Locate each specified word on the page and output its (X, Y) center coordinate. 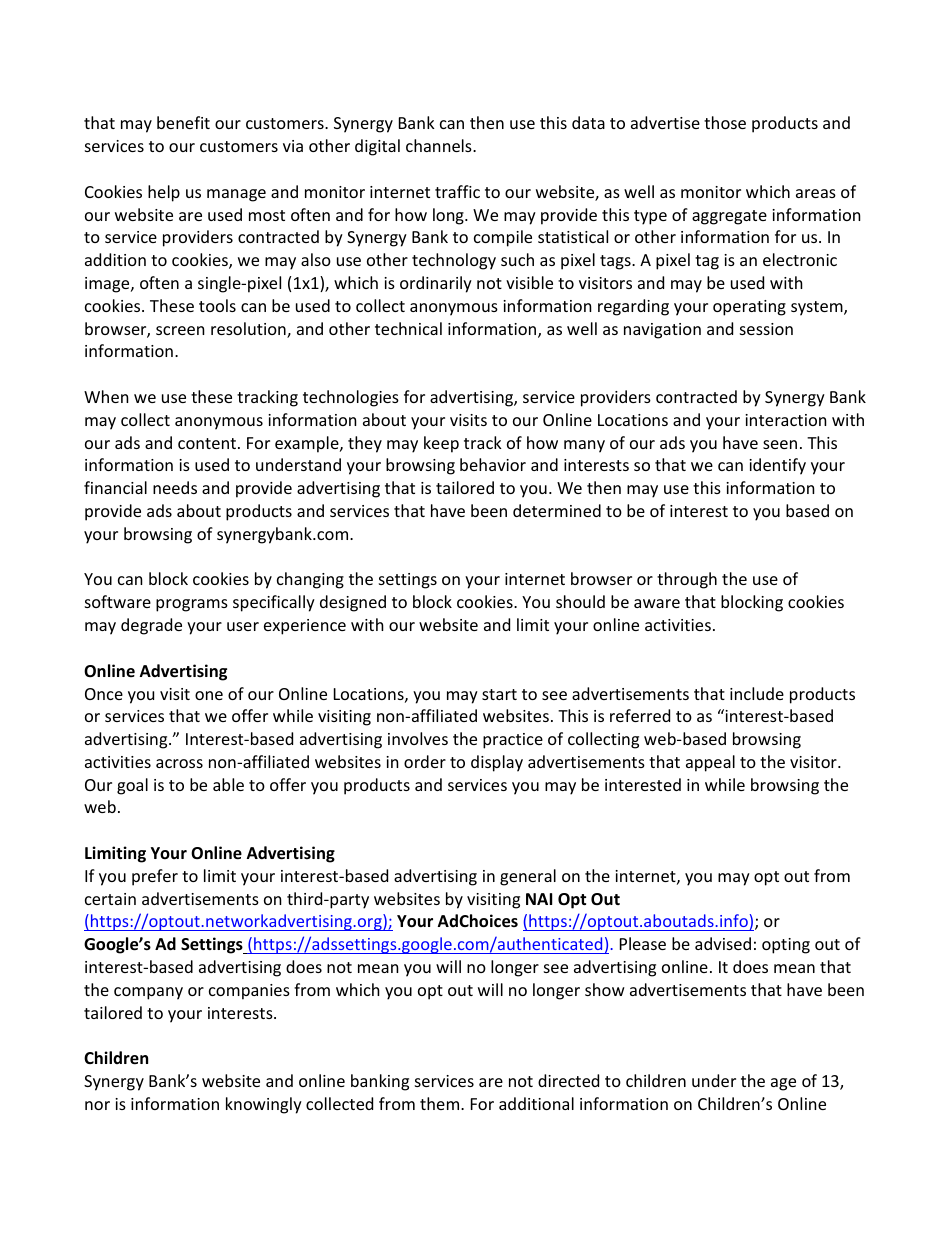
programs (192, 605)
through (687, 580)
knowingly (264, 1105)
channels (440, 145)
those (725, 122)
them (441, 1103)
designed (353, 603)
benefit (183, 122)
